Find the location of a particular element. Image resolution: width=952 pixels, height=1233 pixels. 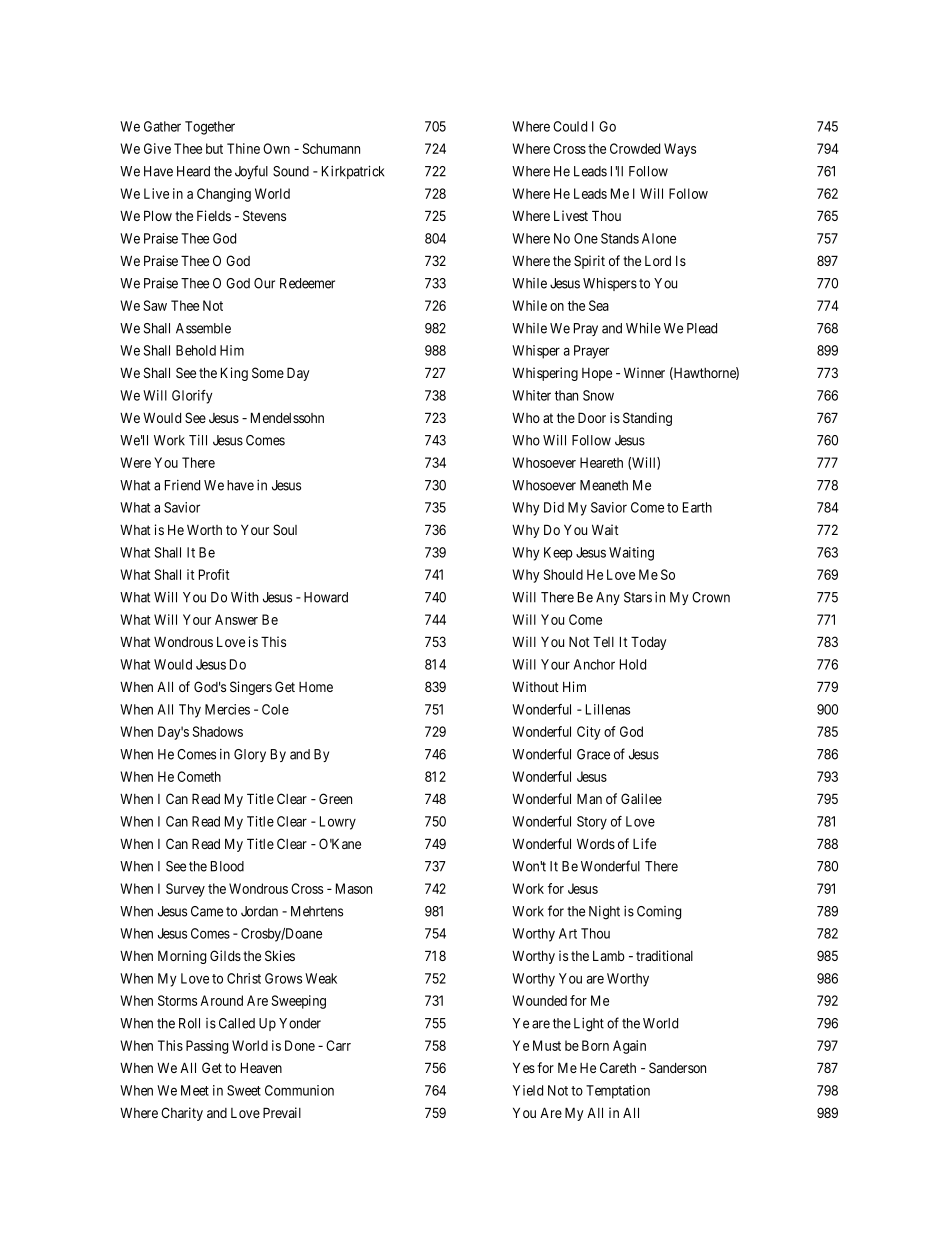

Heareth is located at coordinates (601, 462).
